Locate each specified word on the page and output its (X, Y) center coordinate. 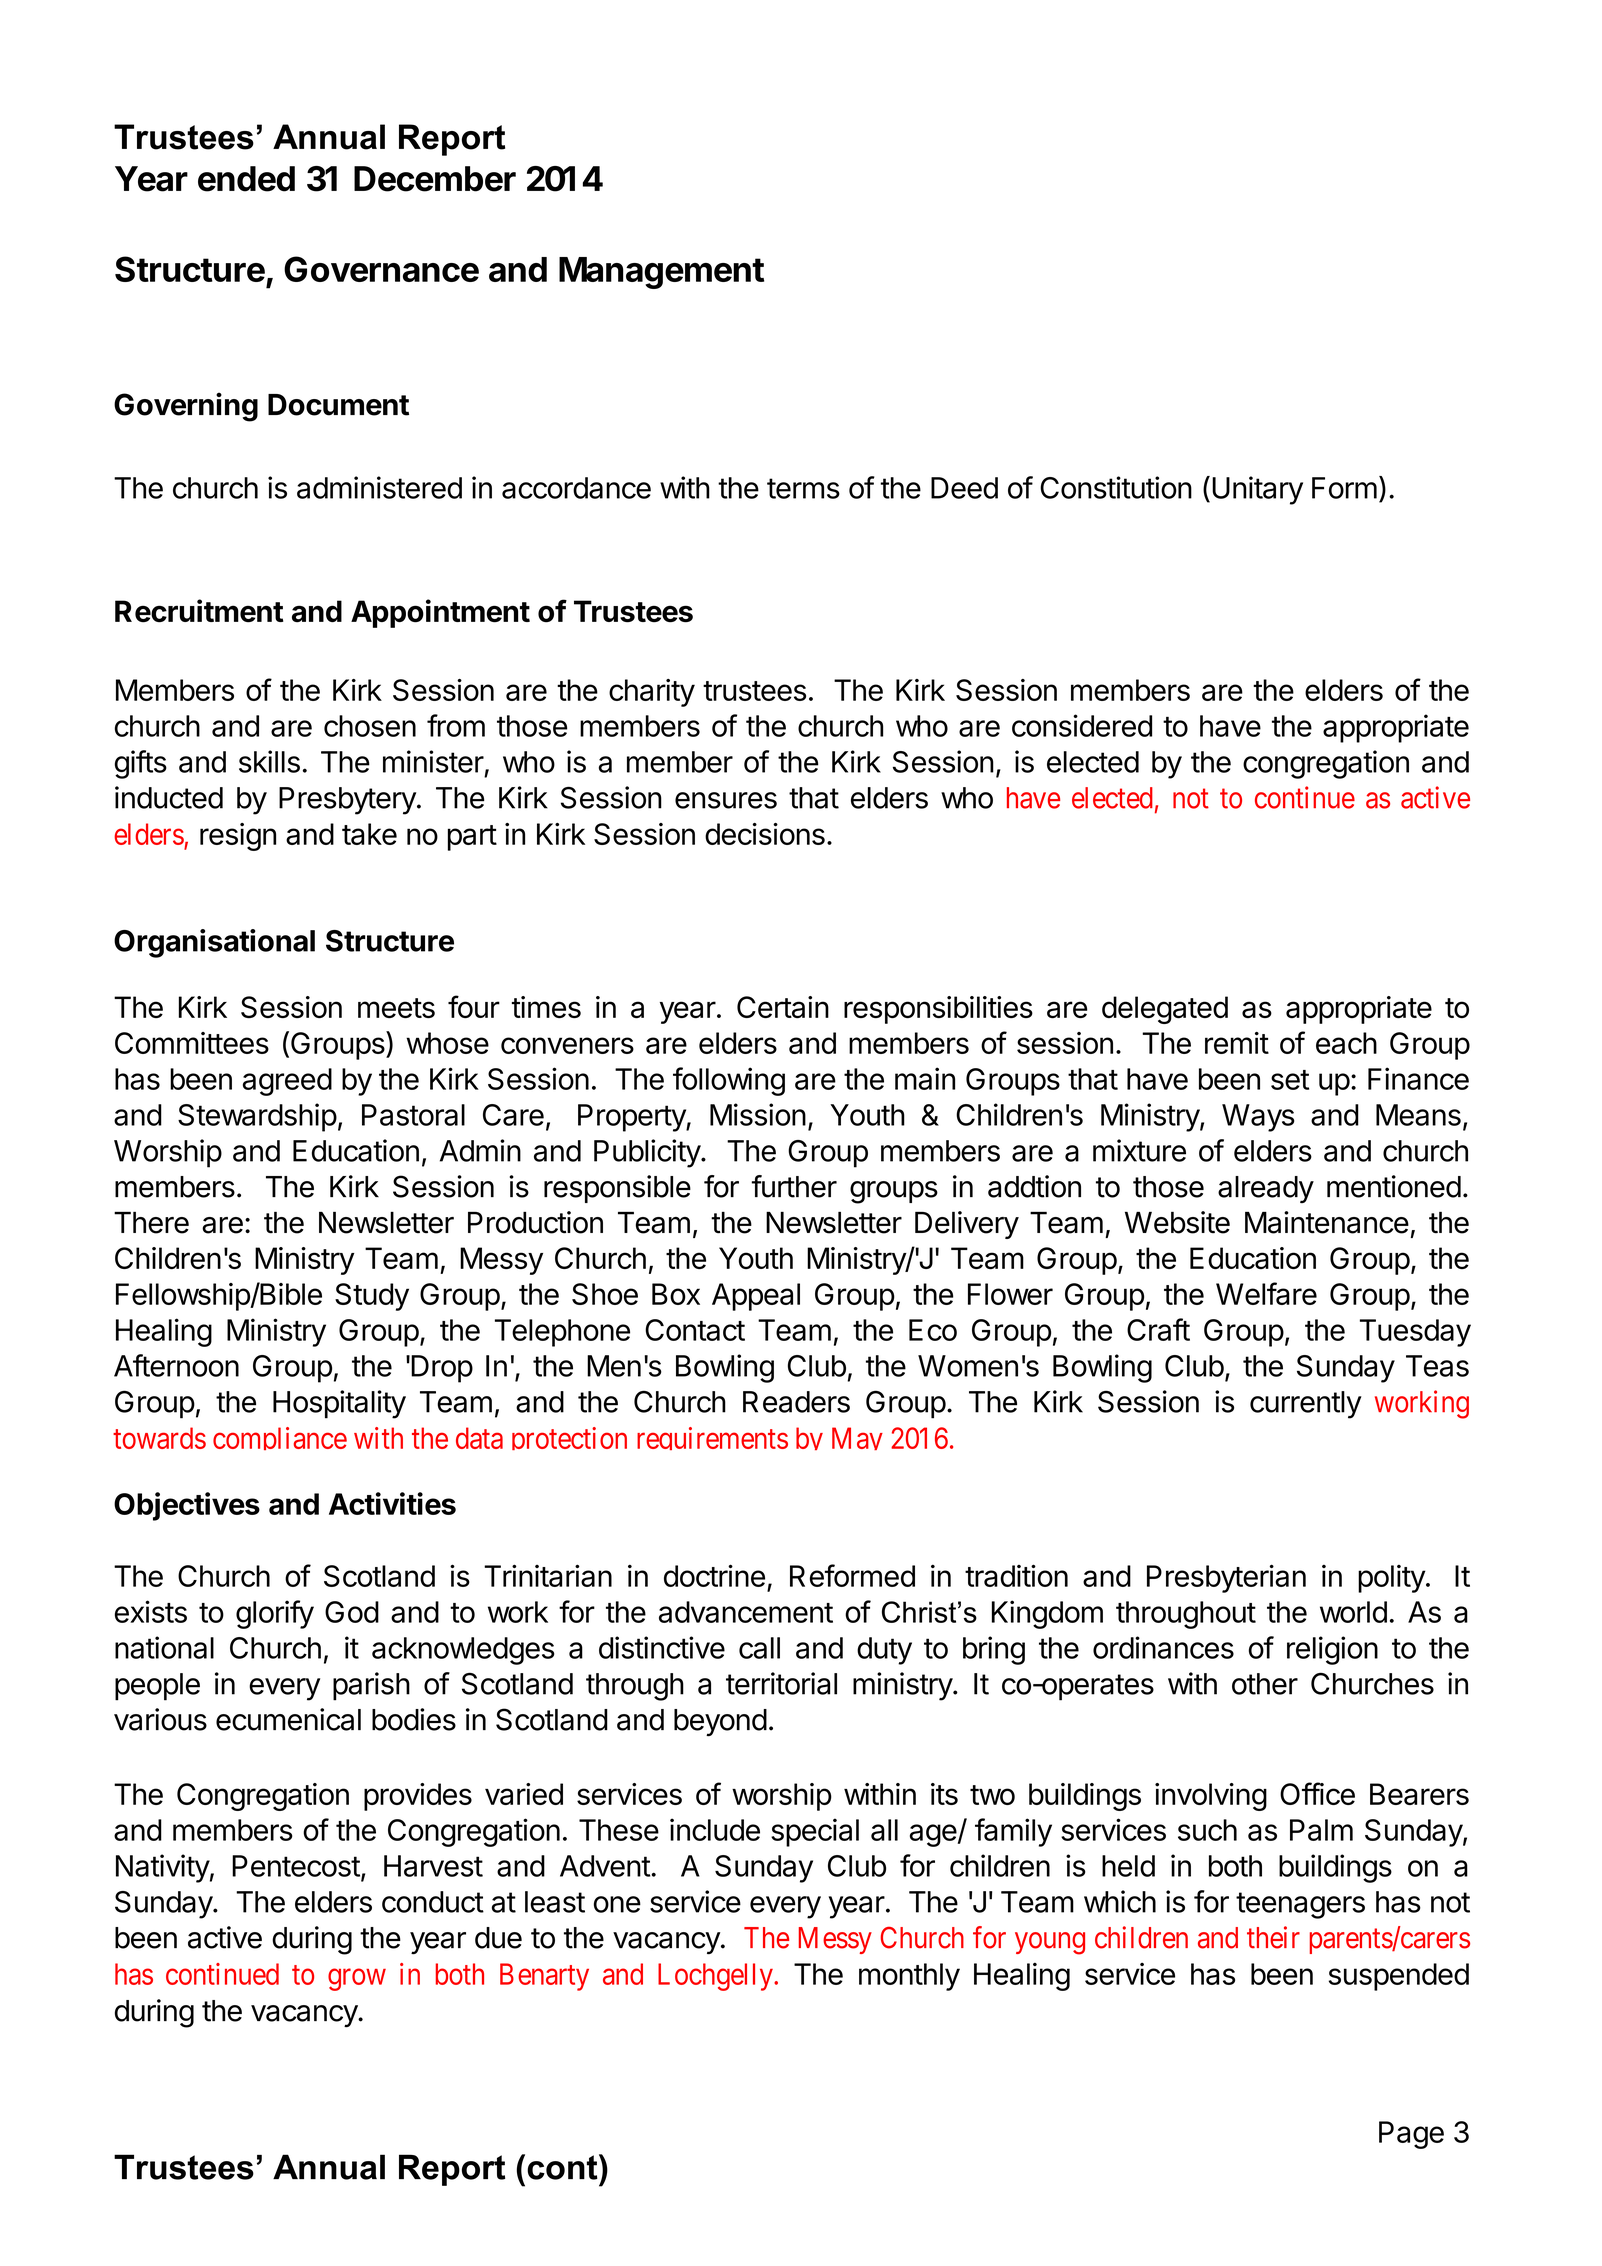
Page (1411, 2135)
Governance (381, 269)
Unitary (1257, 490)
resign (238, 837)
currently (1306, 1405)
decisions (765, 834)
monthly (909, 1977)
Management (661, 273)
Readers (796, 1402)
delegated (1165, 1010)
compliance (280, 1438)
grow (357, 1980)
